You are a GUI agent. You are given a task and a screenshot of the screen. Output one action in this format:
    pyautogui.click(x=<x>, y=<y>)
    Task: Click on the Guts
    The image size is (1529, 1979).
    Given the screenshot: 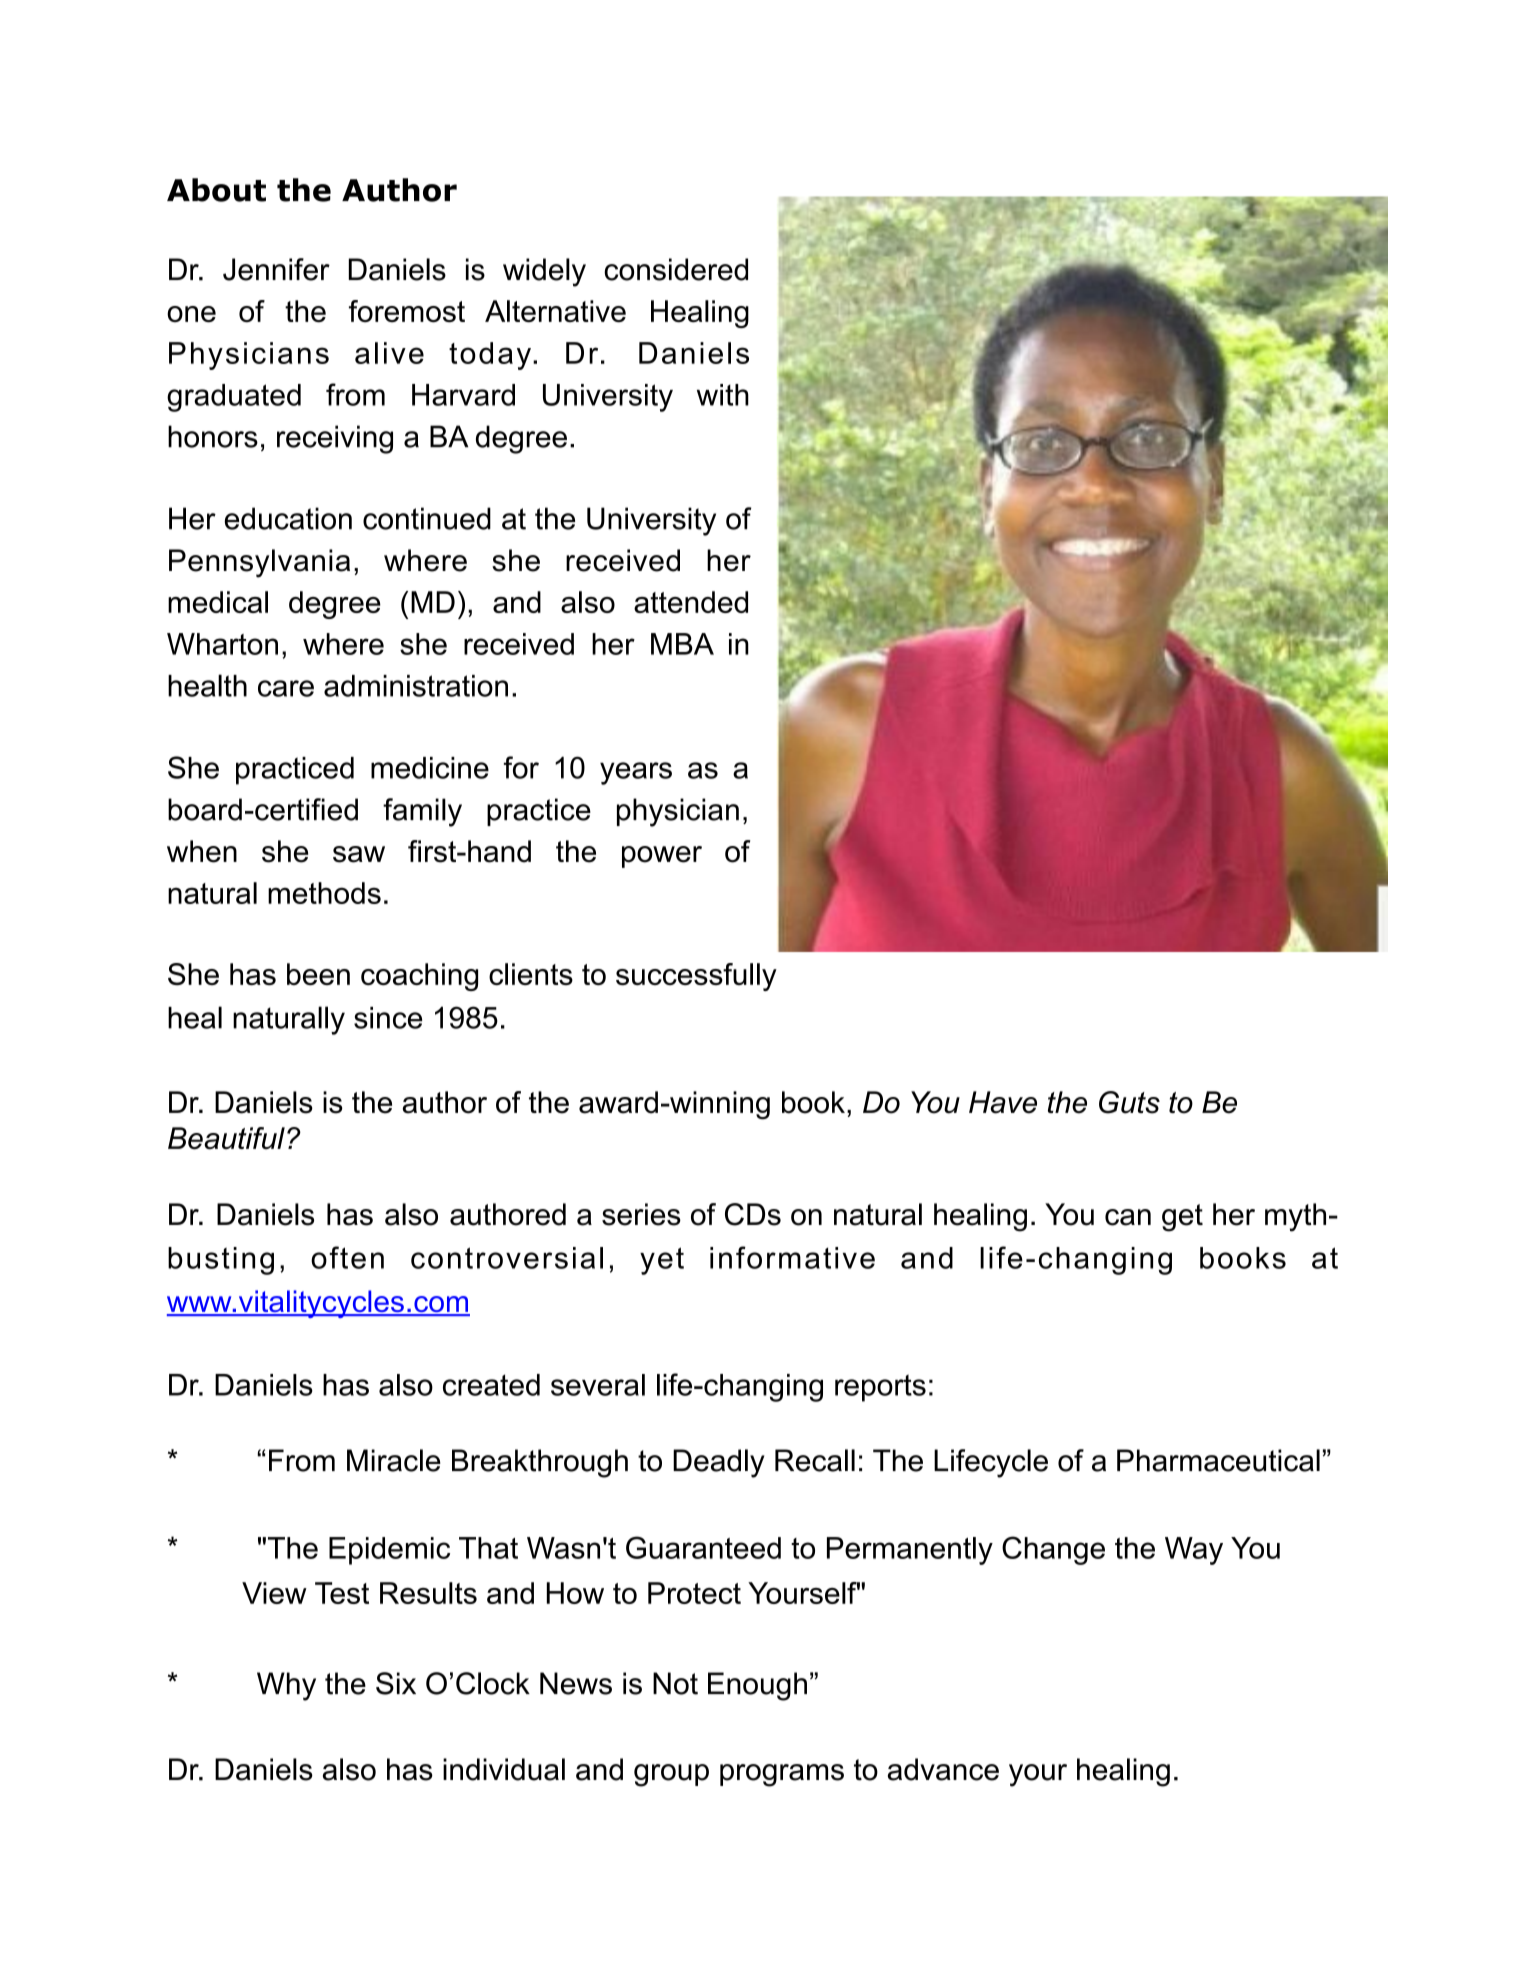 What is the action you would take?
    pyautogui.click(x=1129, y=1102)
